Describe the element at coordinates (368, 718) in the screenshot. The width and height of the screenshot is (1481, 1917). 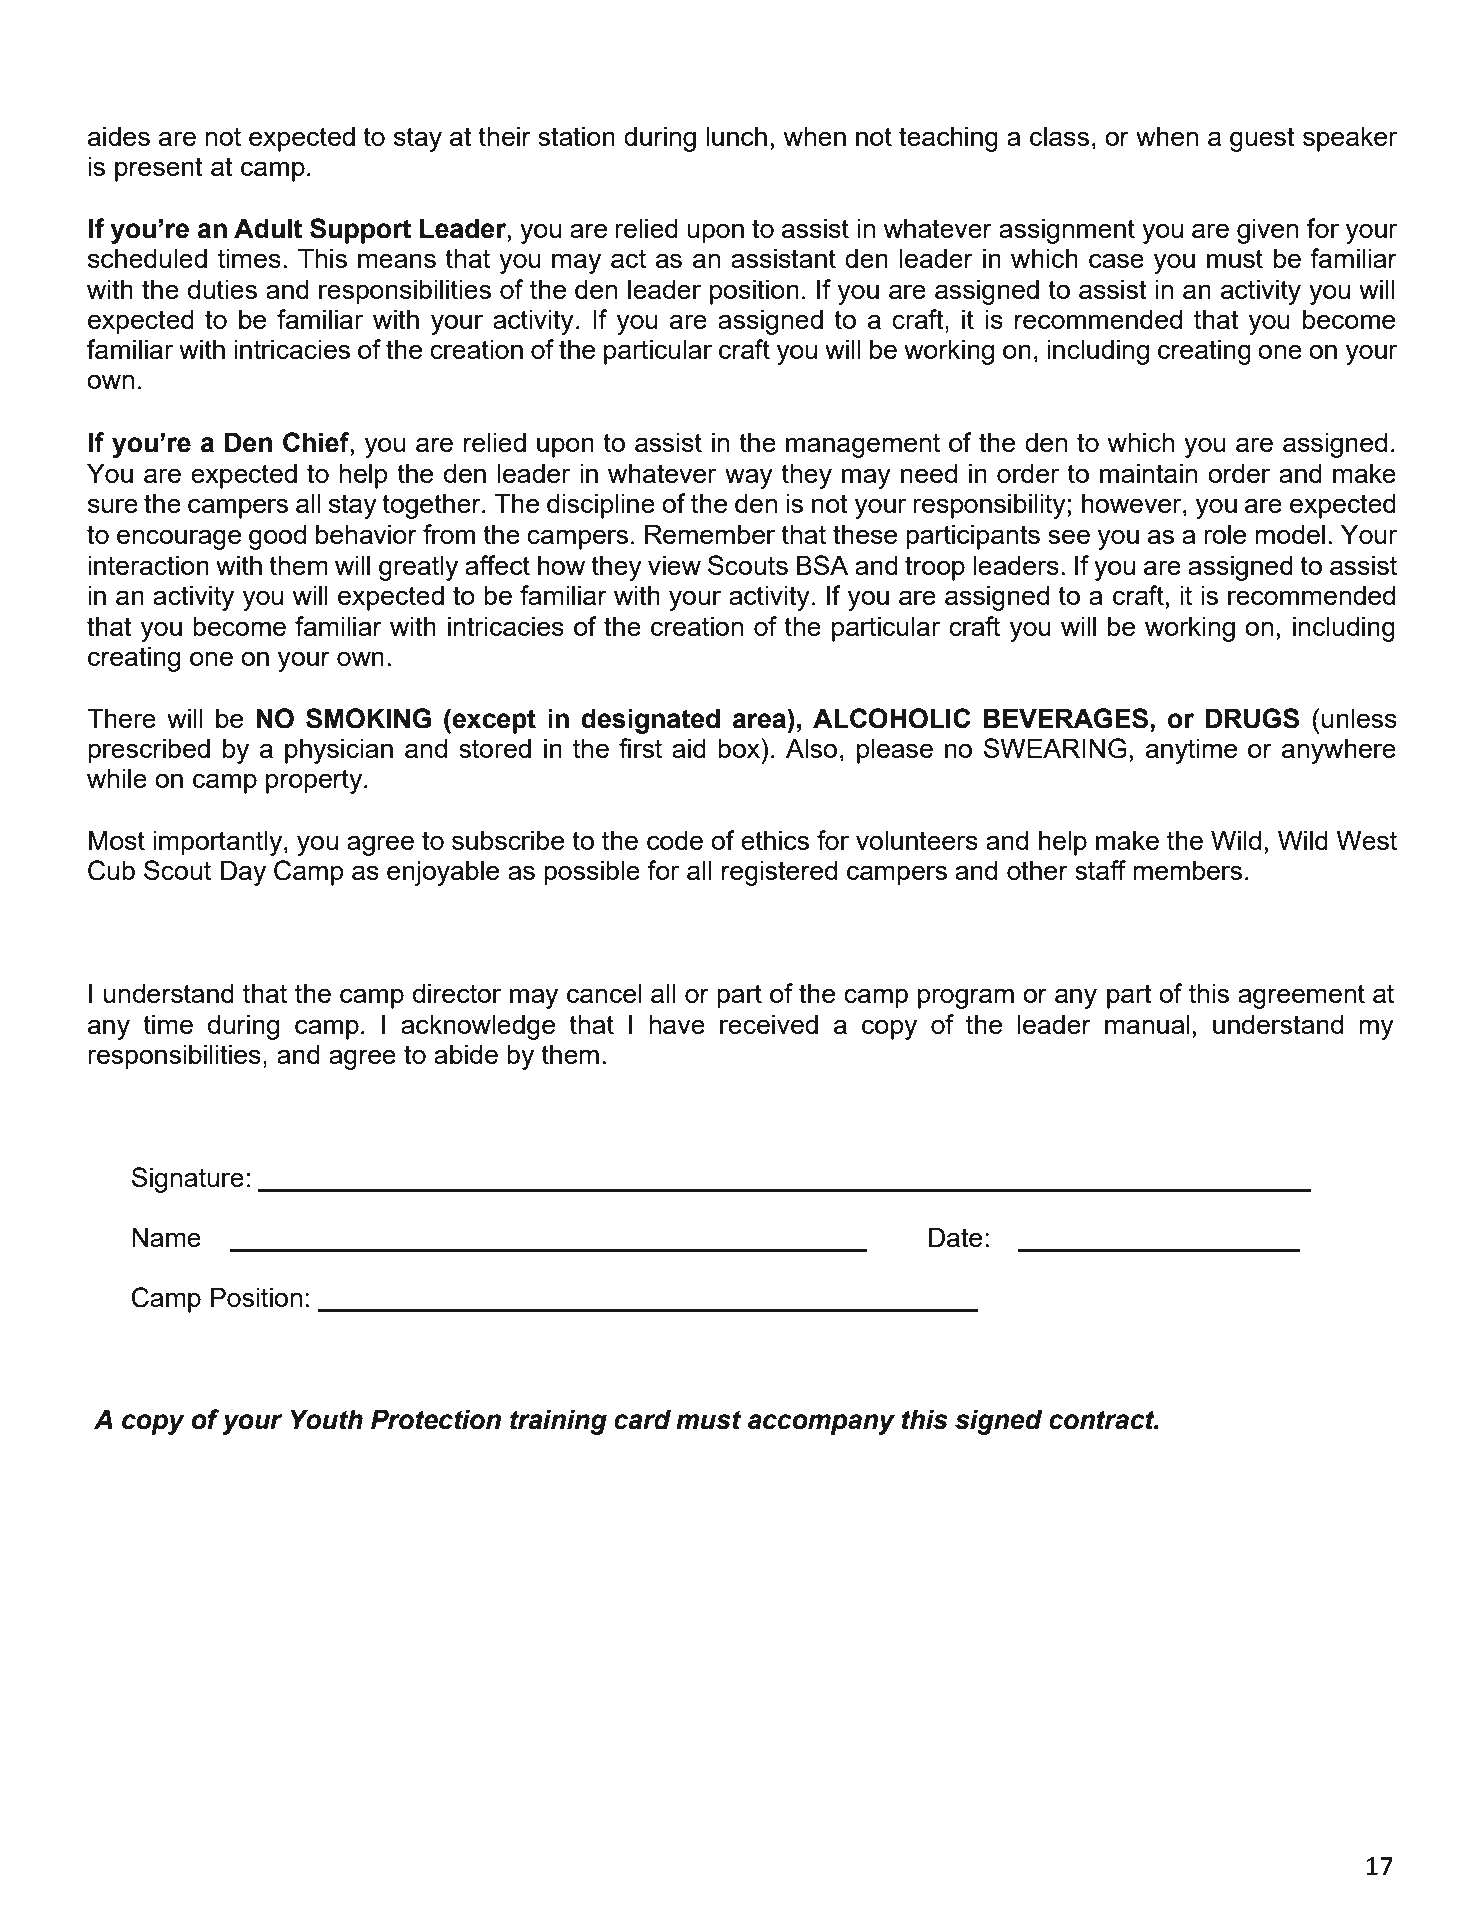
I see `SMOKING` at that location.
